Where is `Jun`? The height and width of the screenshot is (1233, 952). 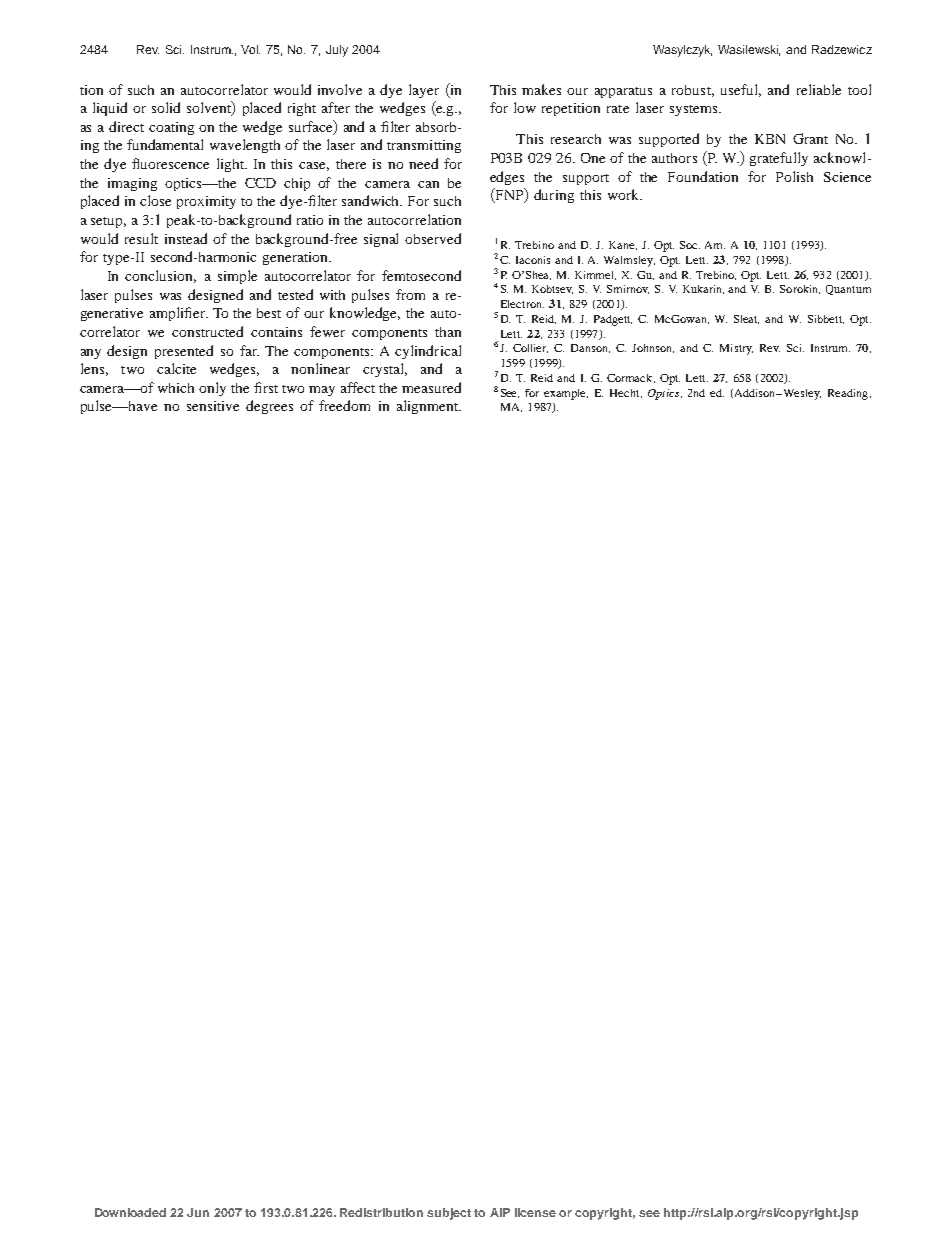 Jun is located at coordinates (198, 1212).
